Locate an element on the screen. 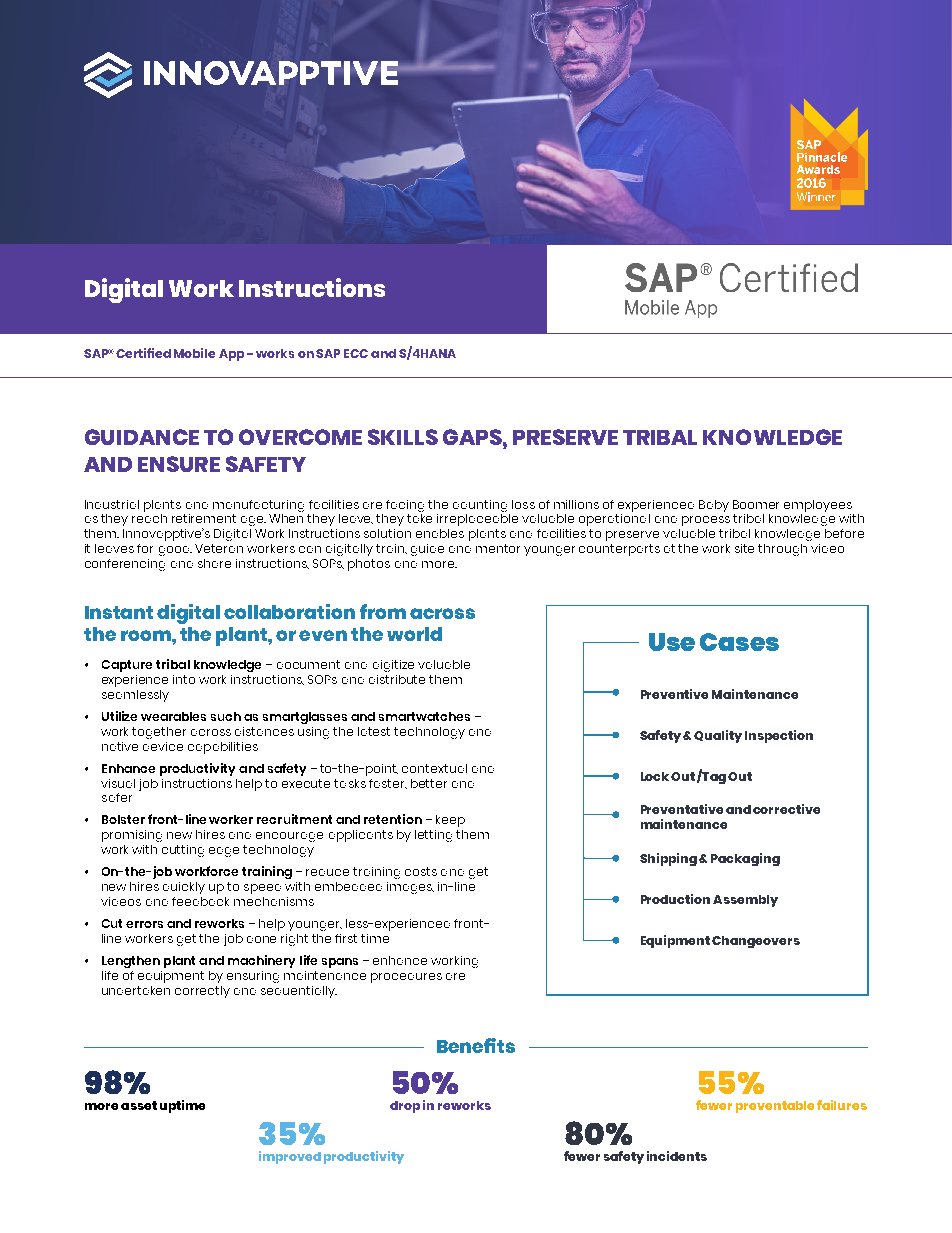 The height and width of the screenshot is (1233, 952). Inspection is located at coordinates (779, 736).
